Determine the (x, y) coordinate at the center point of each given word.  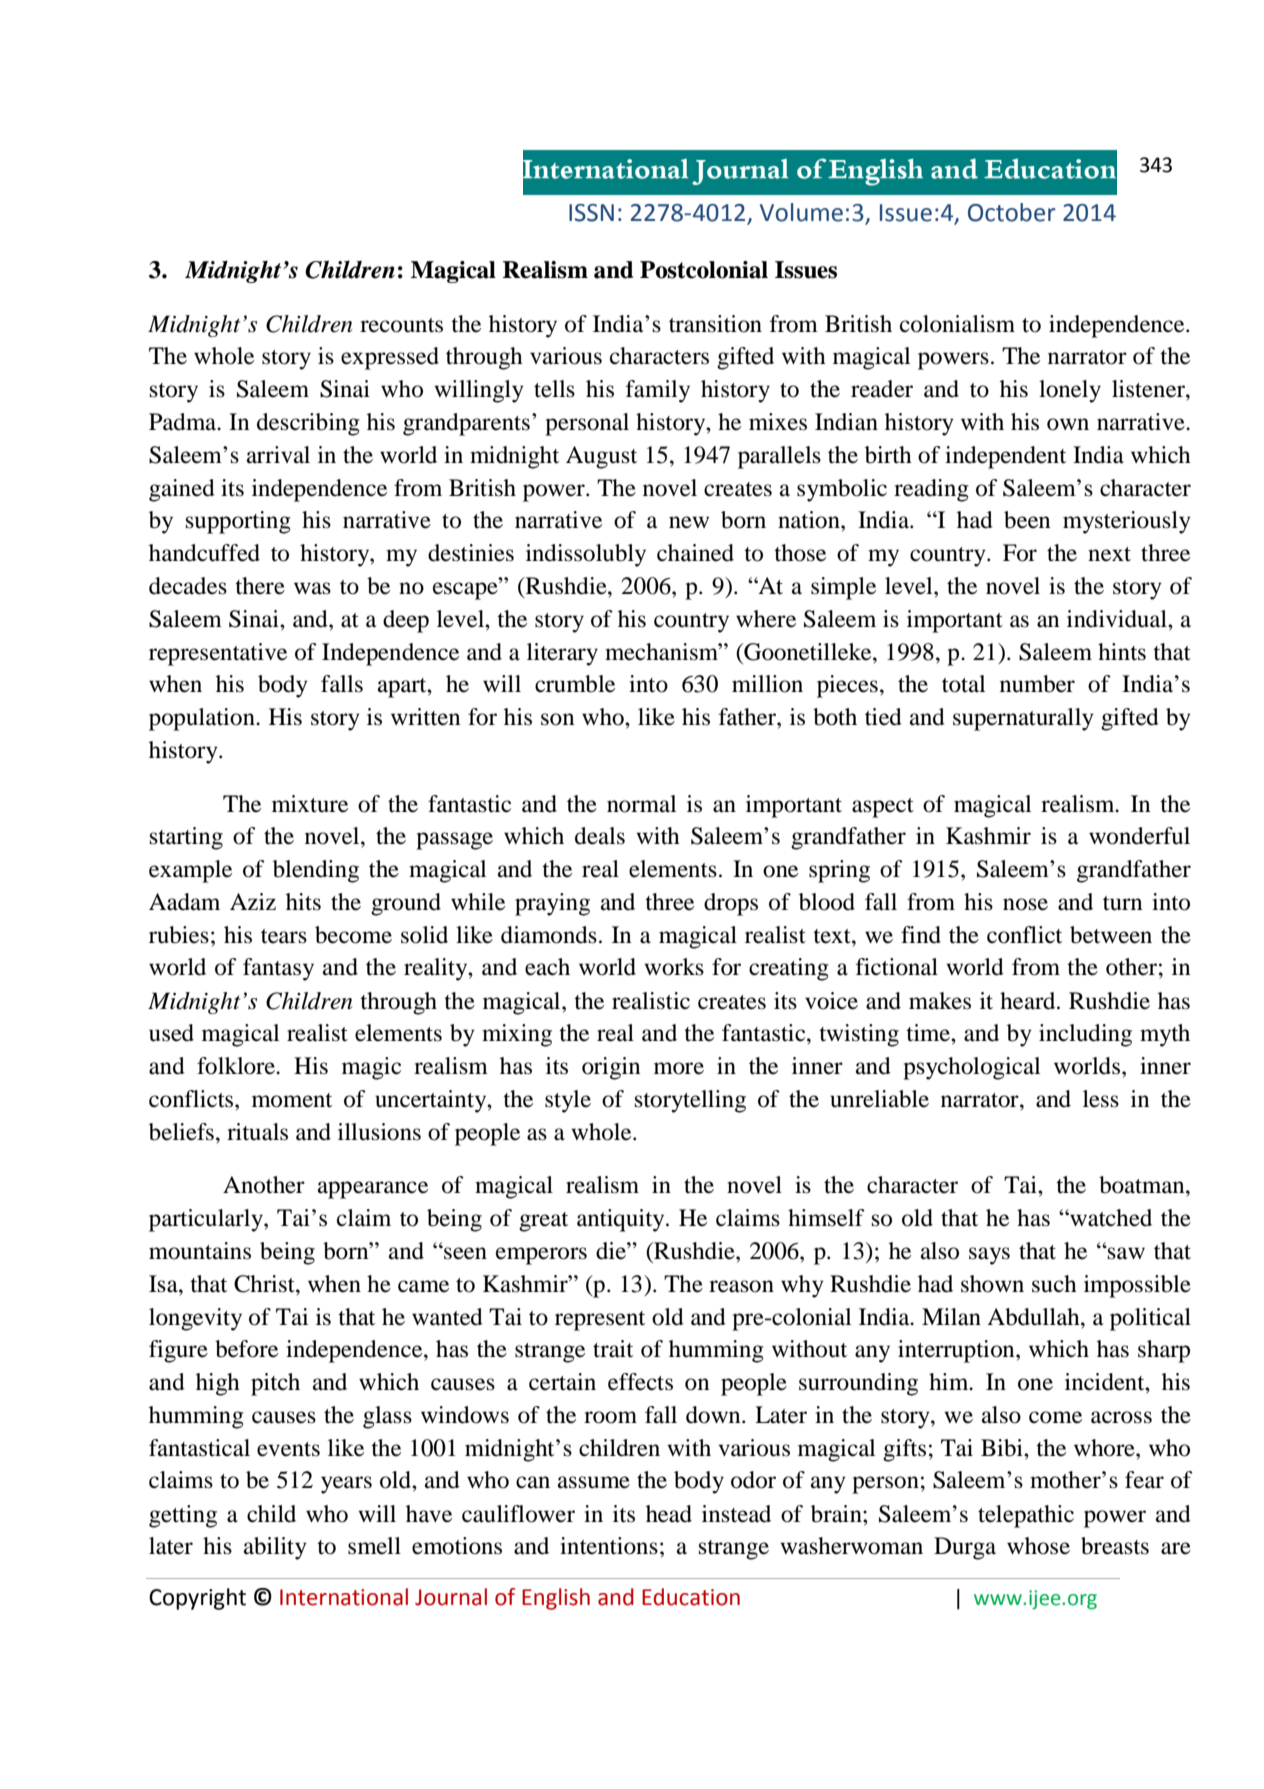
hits (303, 902)
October (1012, 212)
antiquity (622, 1220)
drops (731, 904)
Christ (265, 1284)
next (1109, 554)
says (989, 1256)
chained (695, 553)
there (260, 586)
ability (275, 1548)
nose (1025, 904)
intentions (609, 1546)
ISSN (591, 213)
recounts (401, 325)
